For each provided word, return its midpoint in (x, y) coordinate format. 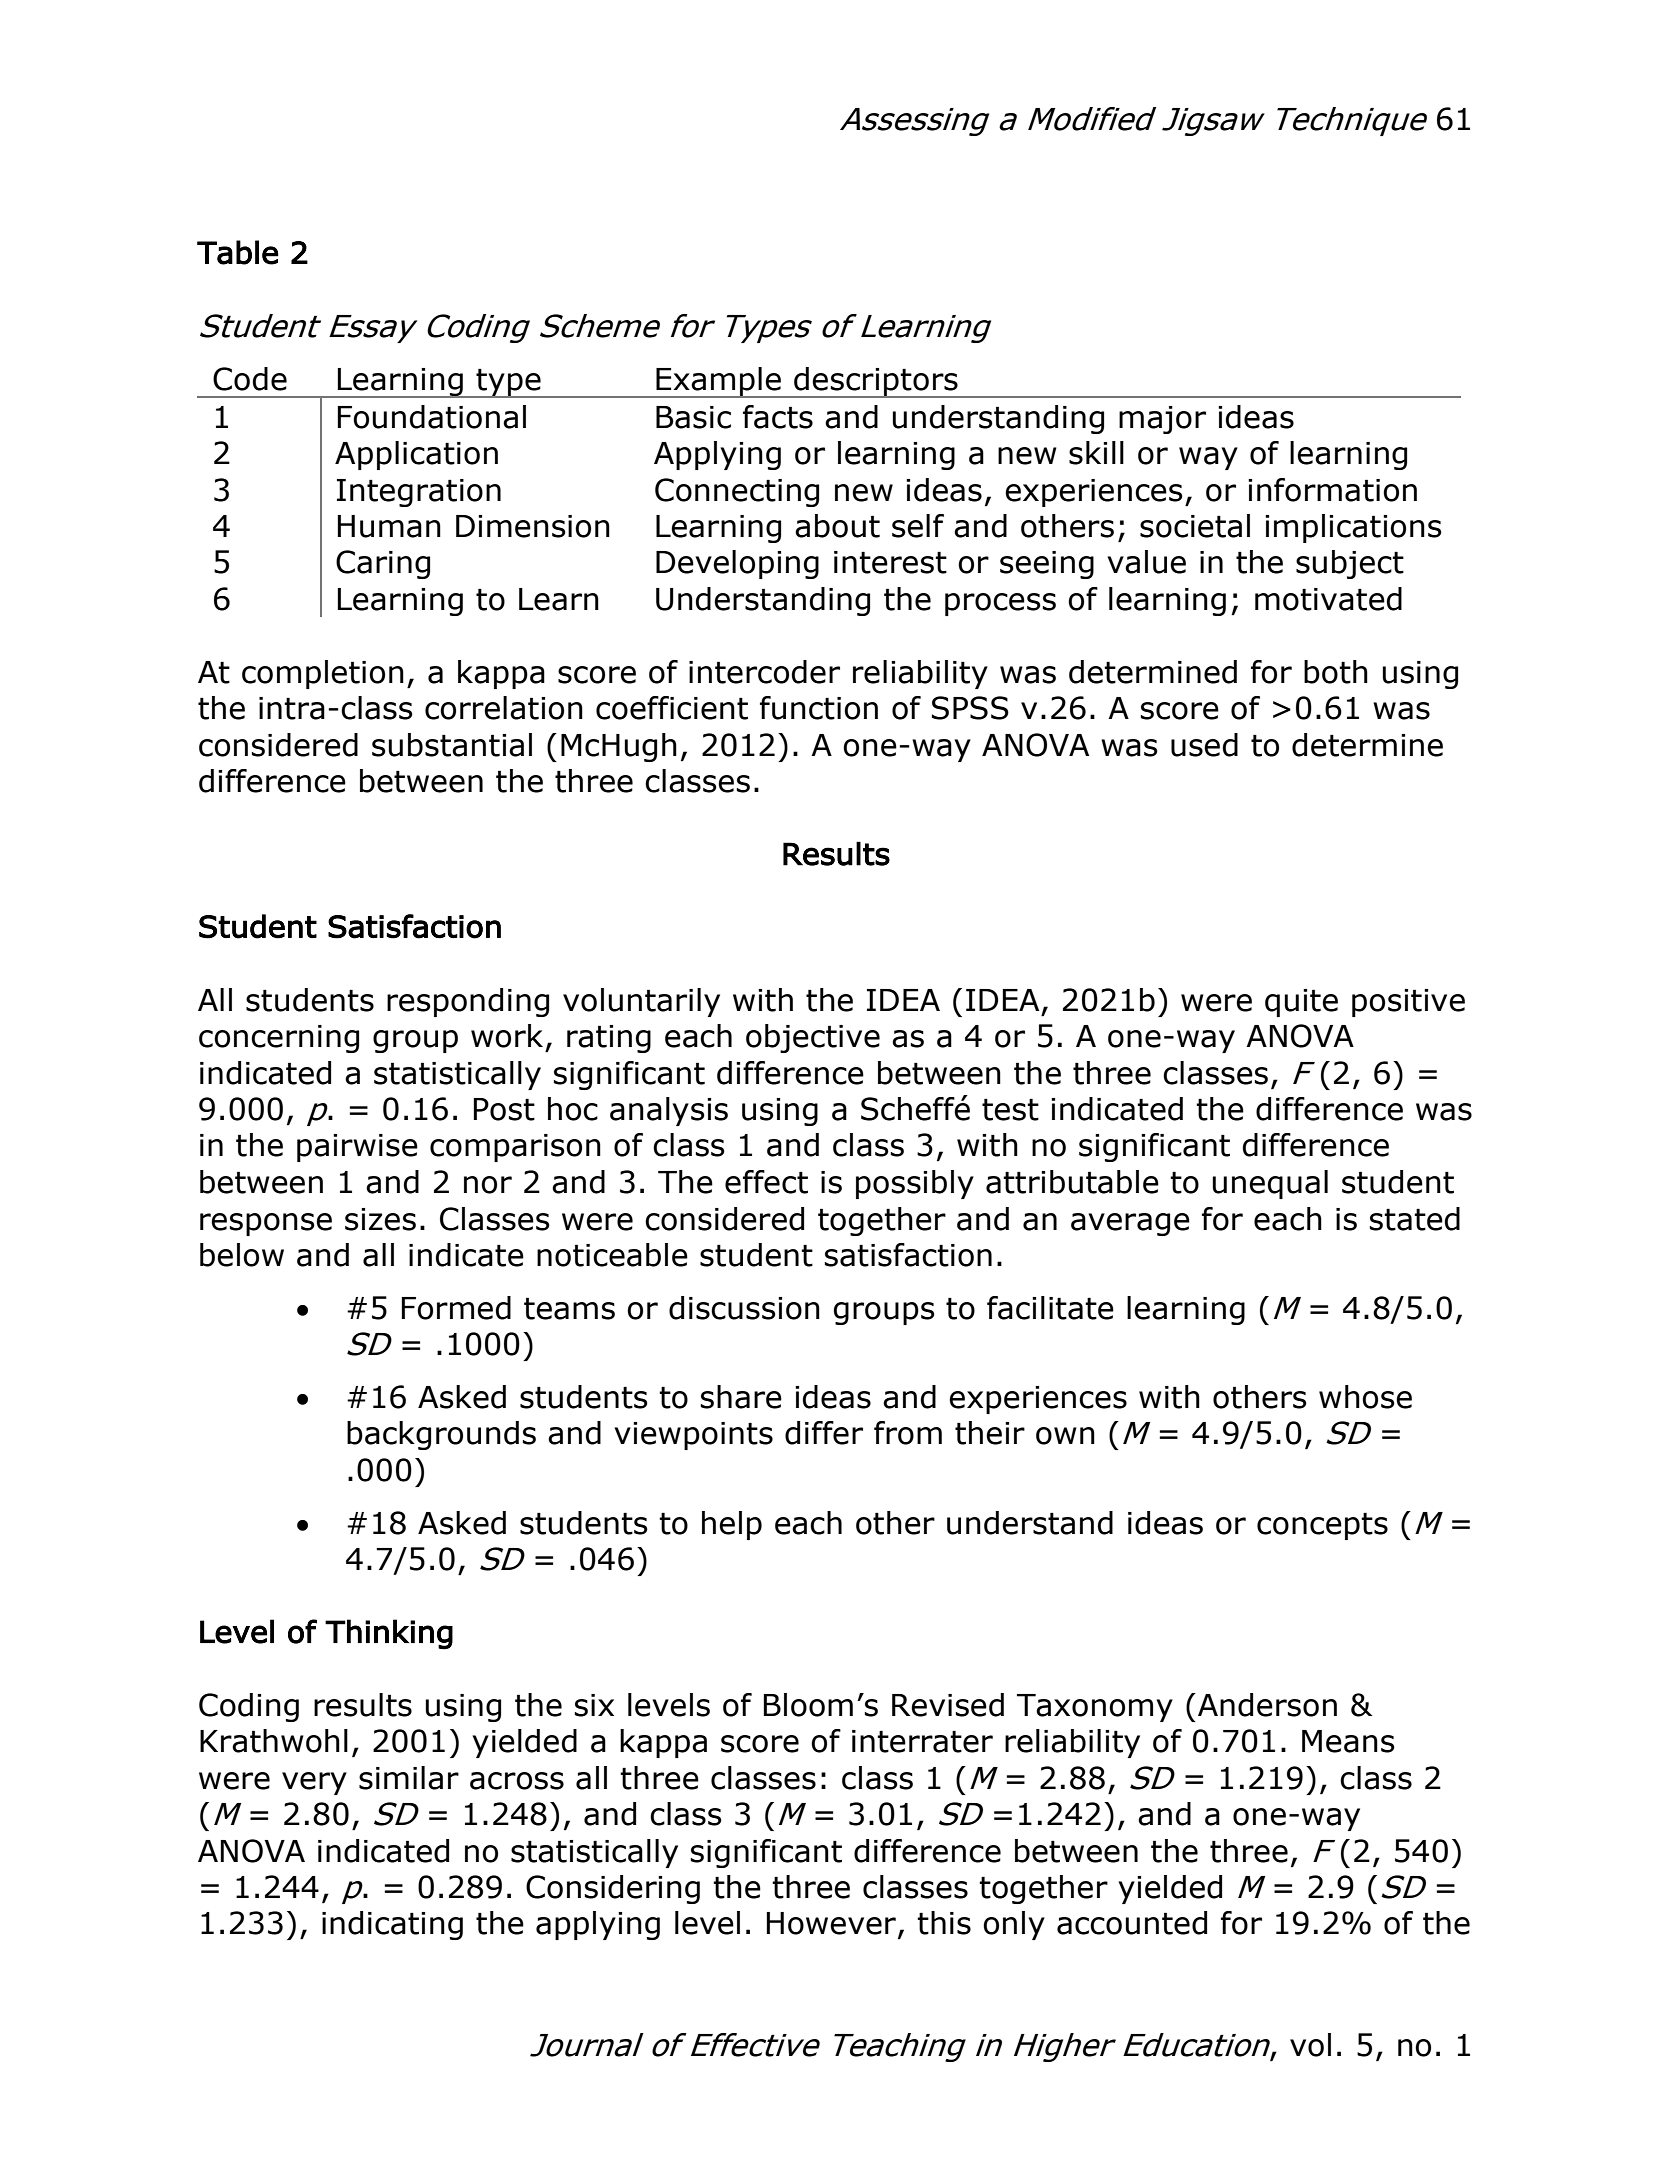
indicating (392, 1925)
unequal (1270, 1184)
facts (778, 417)
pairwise (357, 1148)
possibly (915, 1184)
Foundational (432, 417)
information (1332, 490)
